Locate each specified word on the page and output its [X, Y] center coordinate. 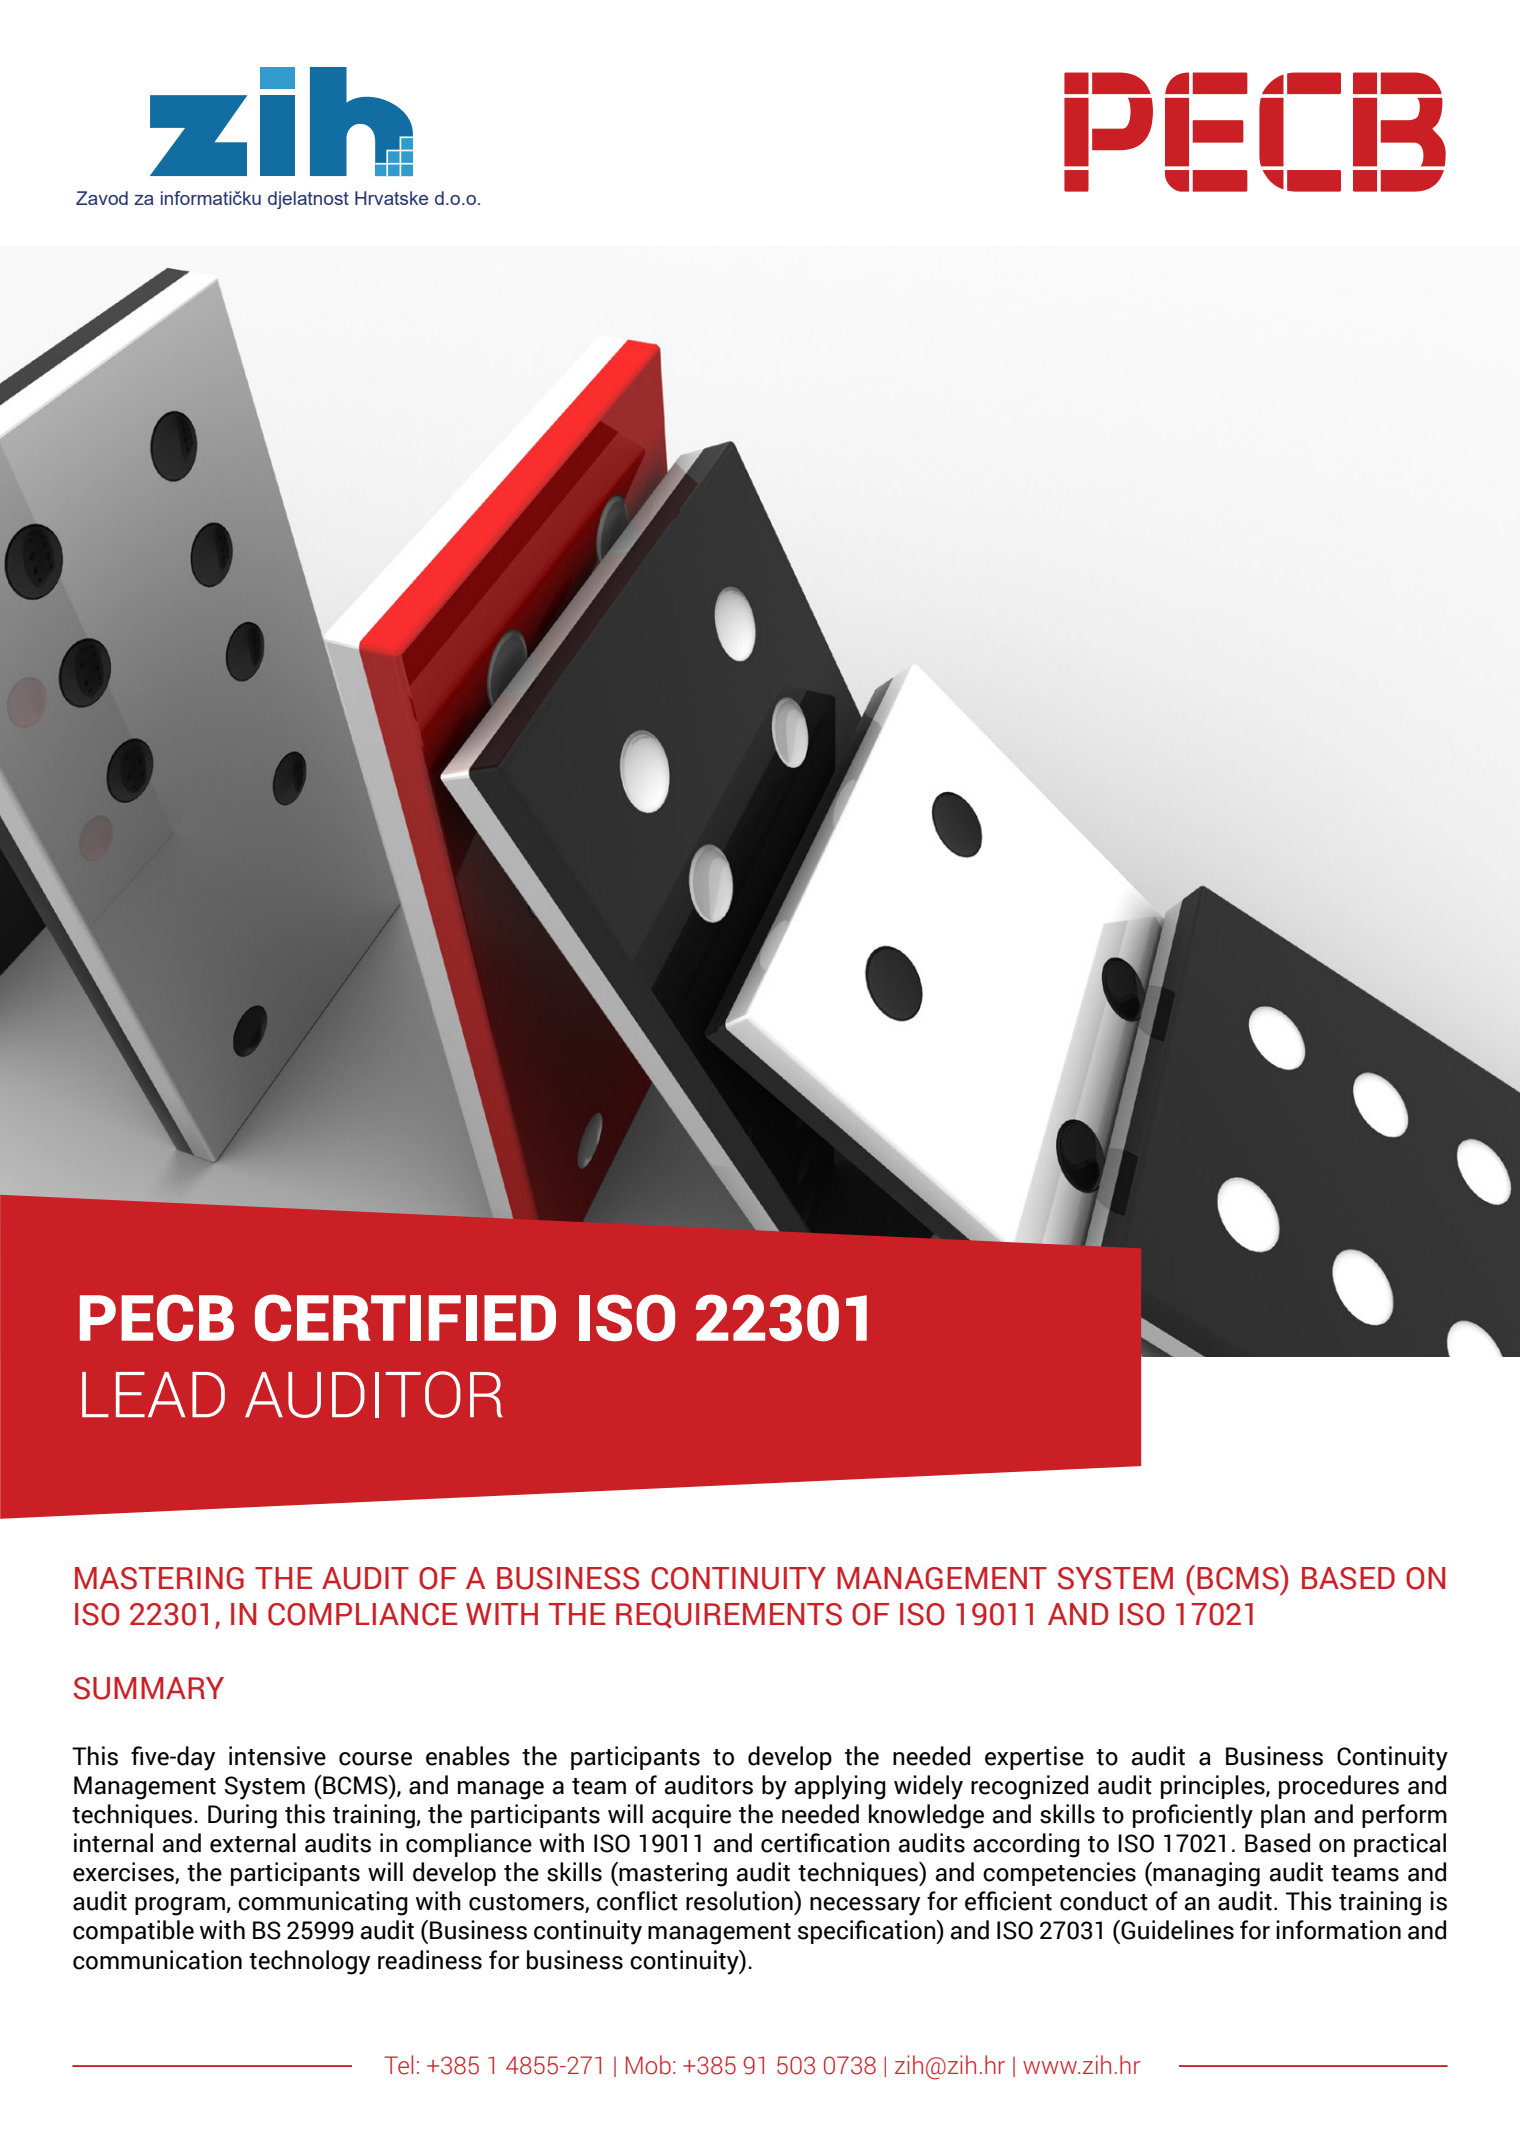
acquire [691, 1816]
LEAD [153, 1394]
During [242, 1816]
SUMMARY [149, 1688]
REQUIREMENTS [729, 1616]
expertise [1034, 1758]
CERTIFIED [405, 1318]
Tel [398, 2065]
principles [1214, 1787]
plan [1283, 1816]
